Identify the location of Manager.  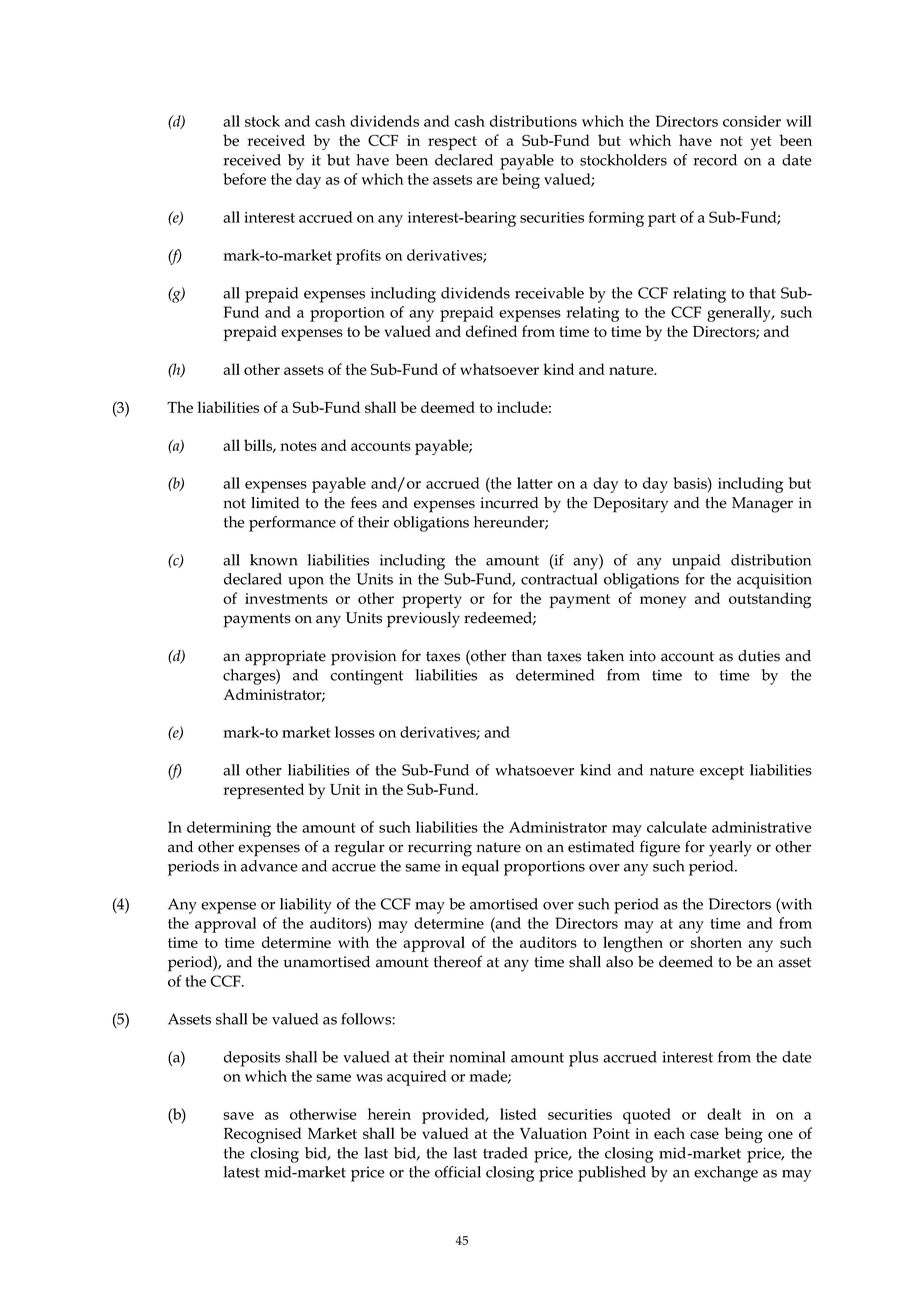
(762, 505).
